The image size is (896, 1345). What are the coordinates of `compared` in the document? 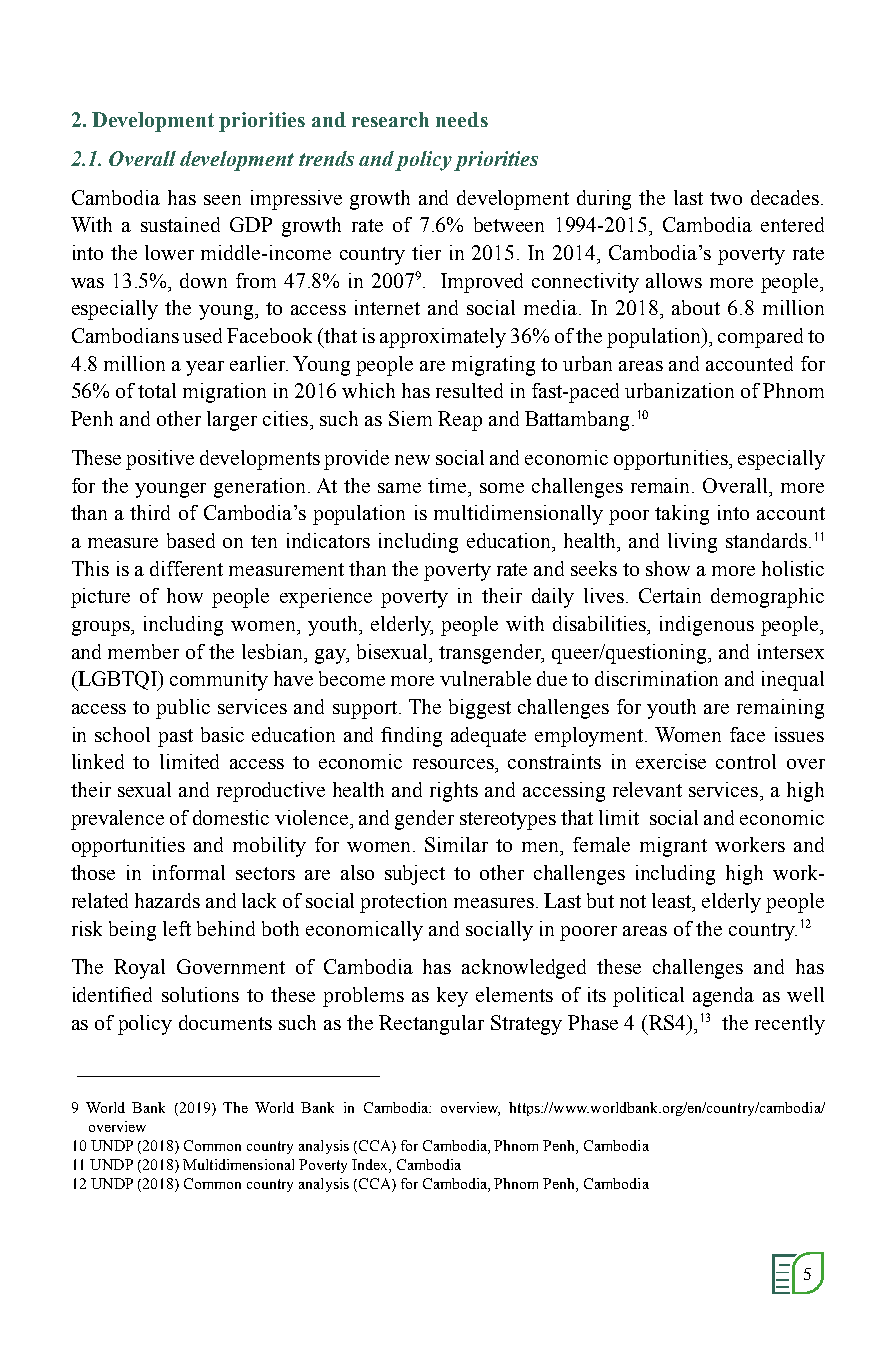 It's located at (760, 338).
